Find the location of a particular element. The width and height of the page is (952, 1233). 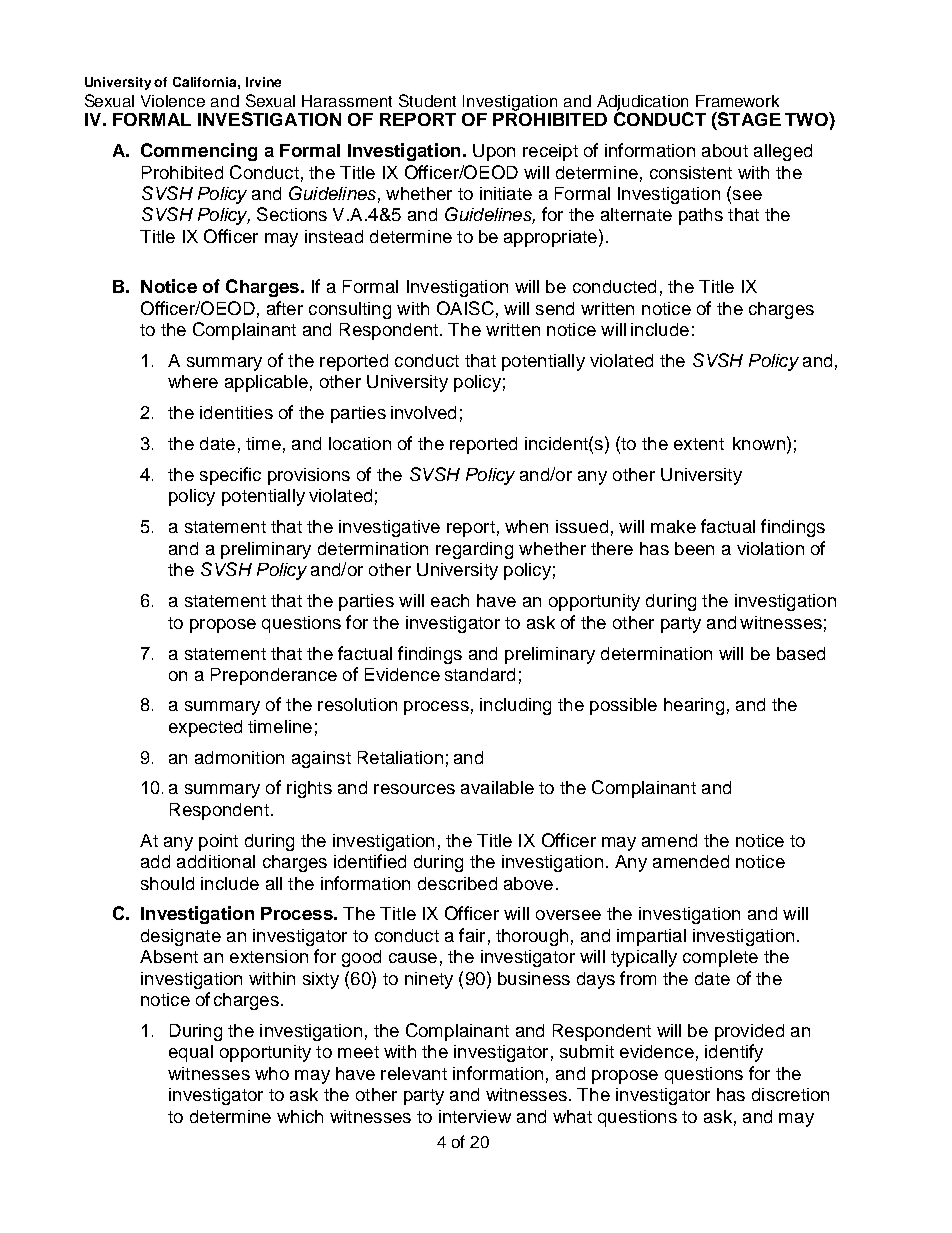

described is located at coordinates (457, 883).
